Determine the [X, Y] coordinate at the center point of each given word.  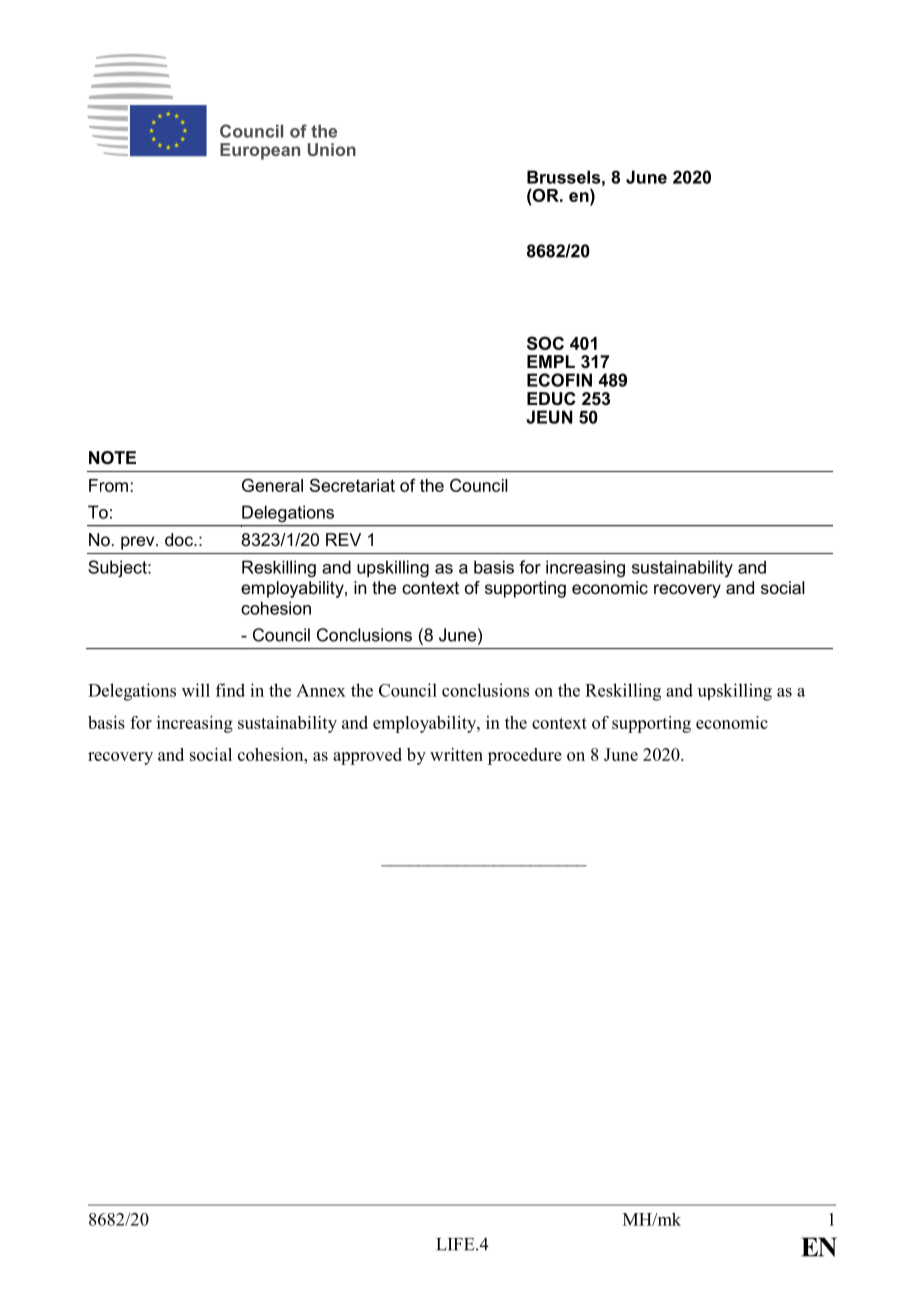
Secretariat [352, 485]
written [456, 754]
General [272, 485]
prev [139, 543]
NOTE [112, 458]
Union [332, 149]
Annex [321, 690]
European [260, 151]
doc [180, 539]
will [196, 690]
